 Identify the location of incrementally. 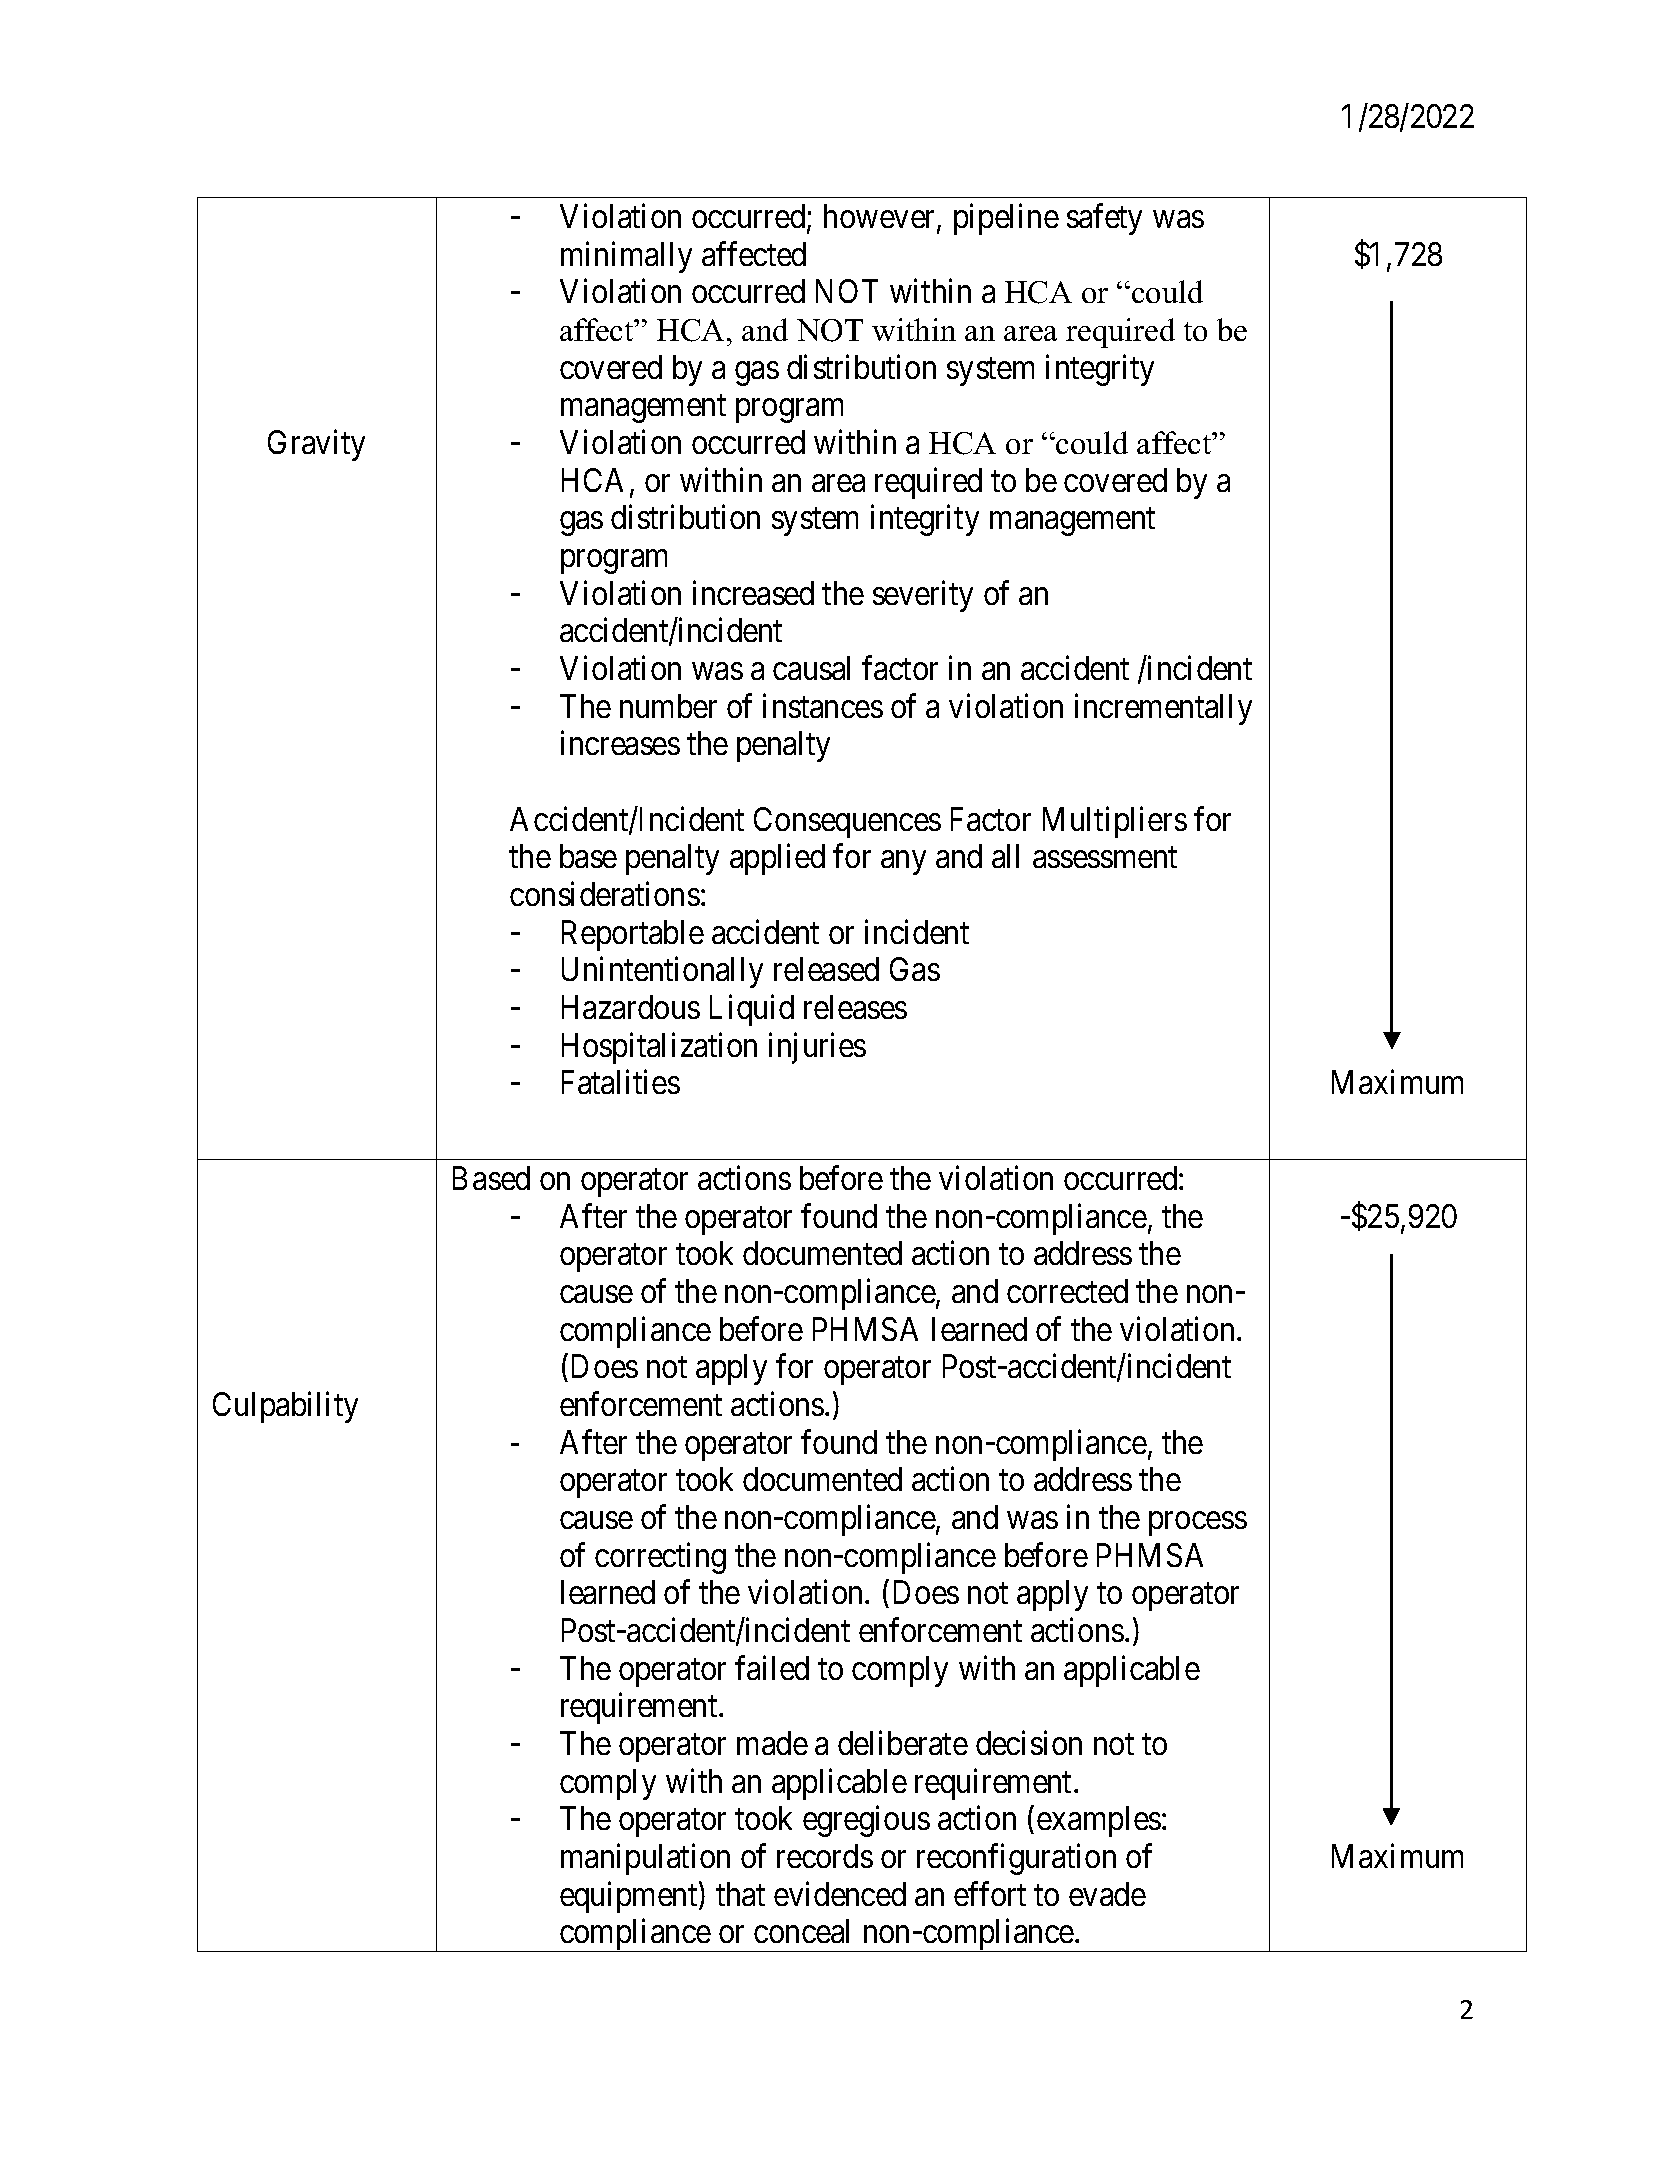
(1163, 709).
